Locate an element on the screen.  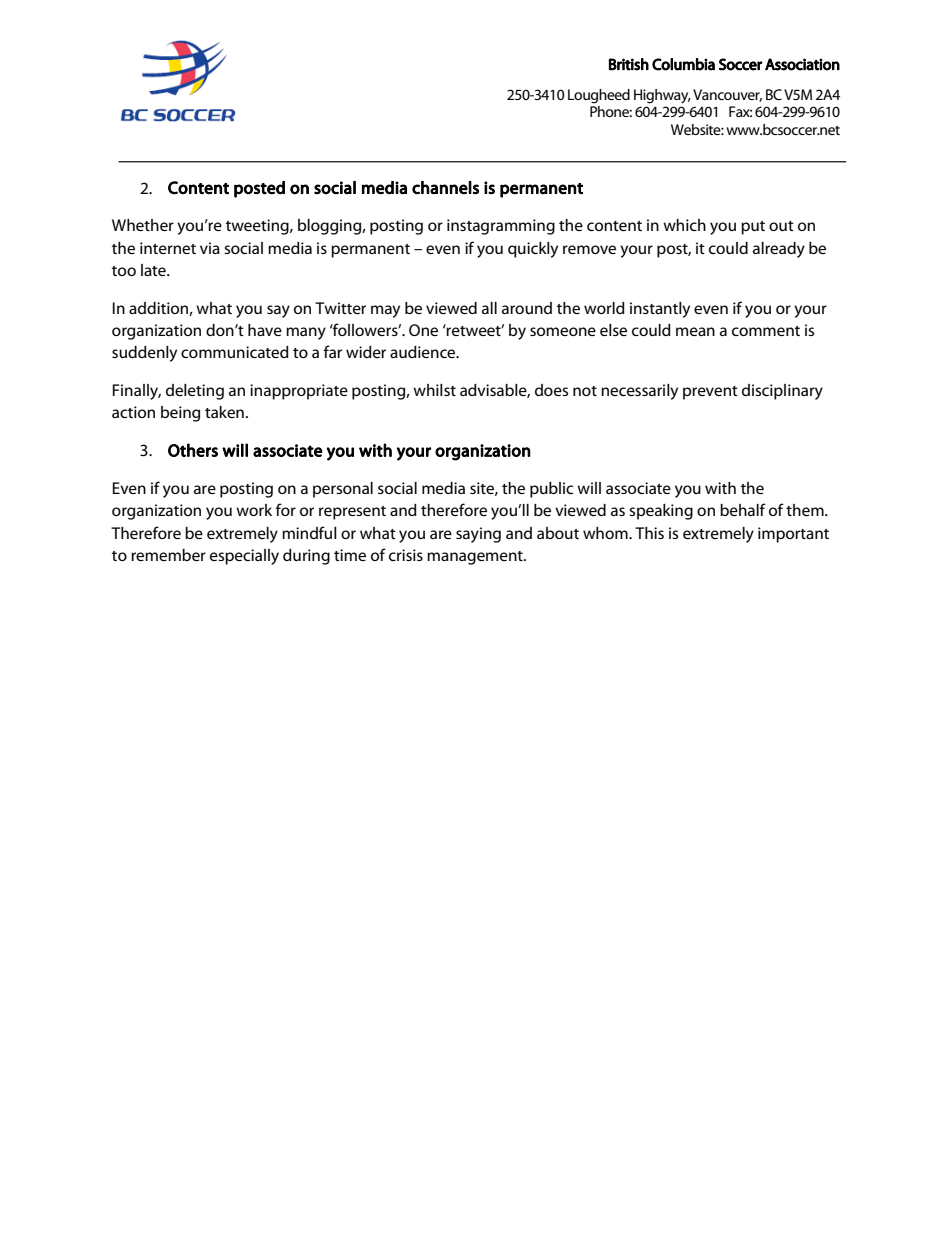
disciplinary is located at coordinates (782, 392).
